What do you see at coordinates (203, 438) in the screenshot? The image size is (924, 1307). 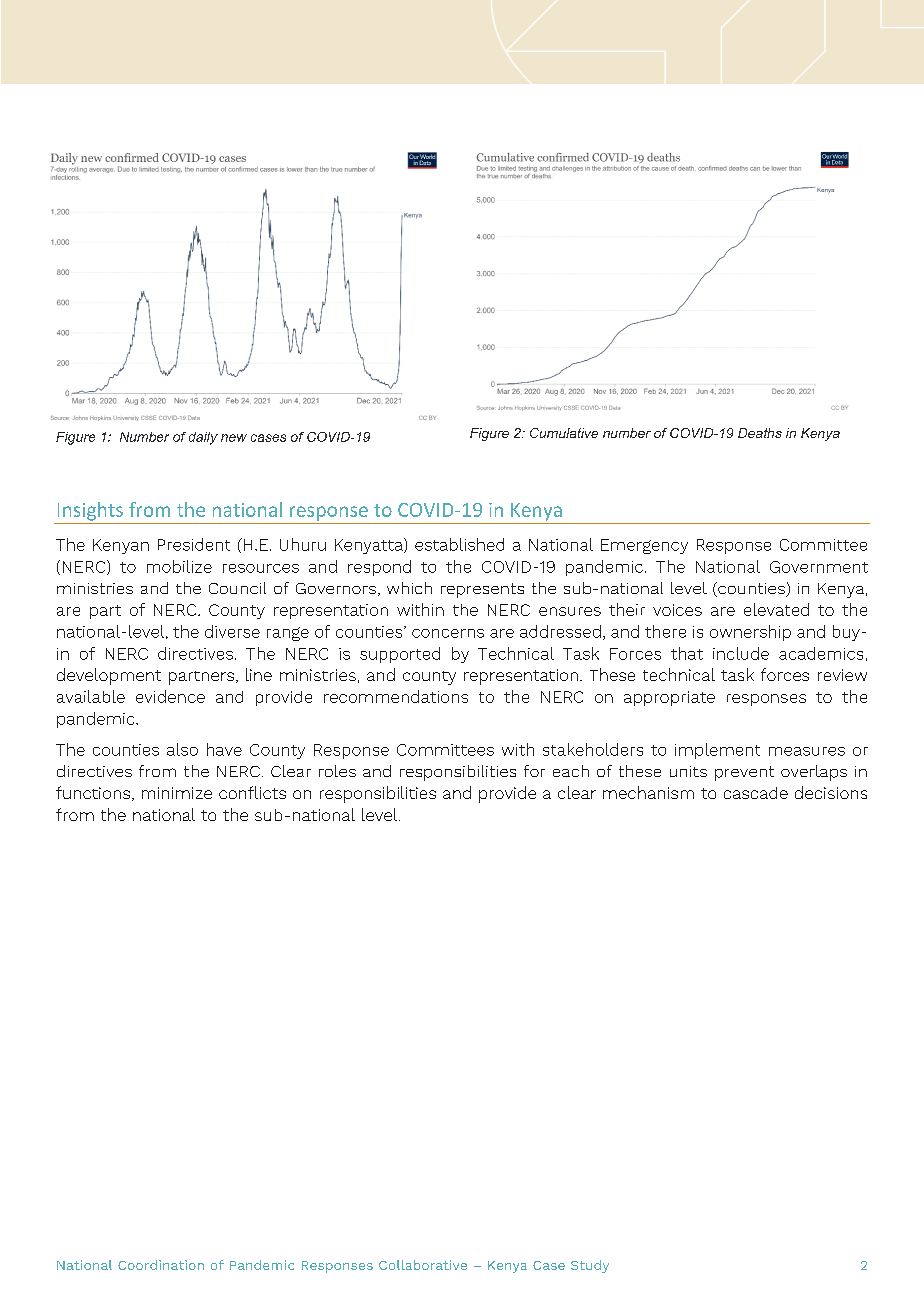 I see `daily` at bounding box center [203, 438].
